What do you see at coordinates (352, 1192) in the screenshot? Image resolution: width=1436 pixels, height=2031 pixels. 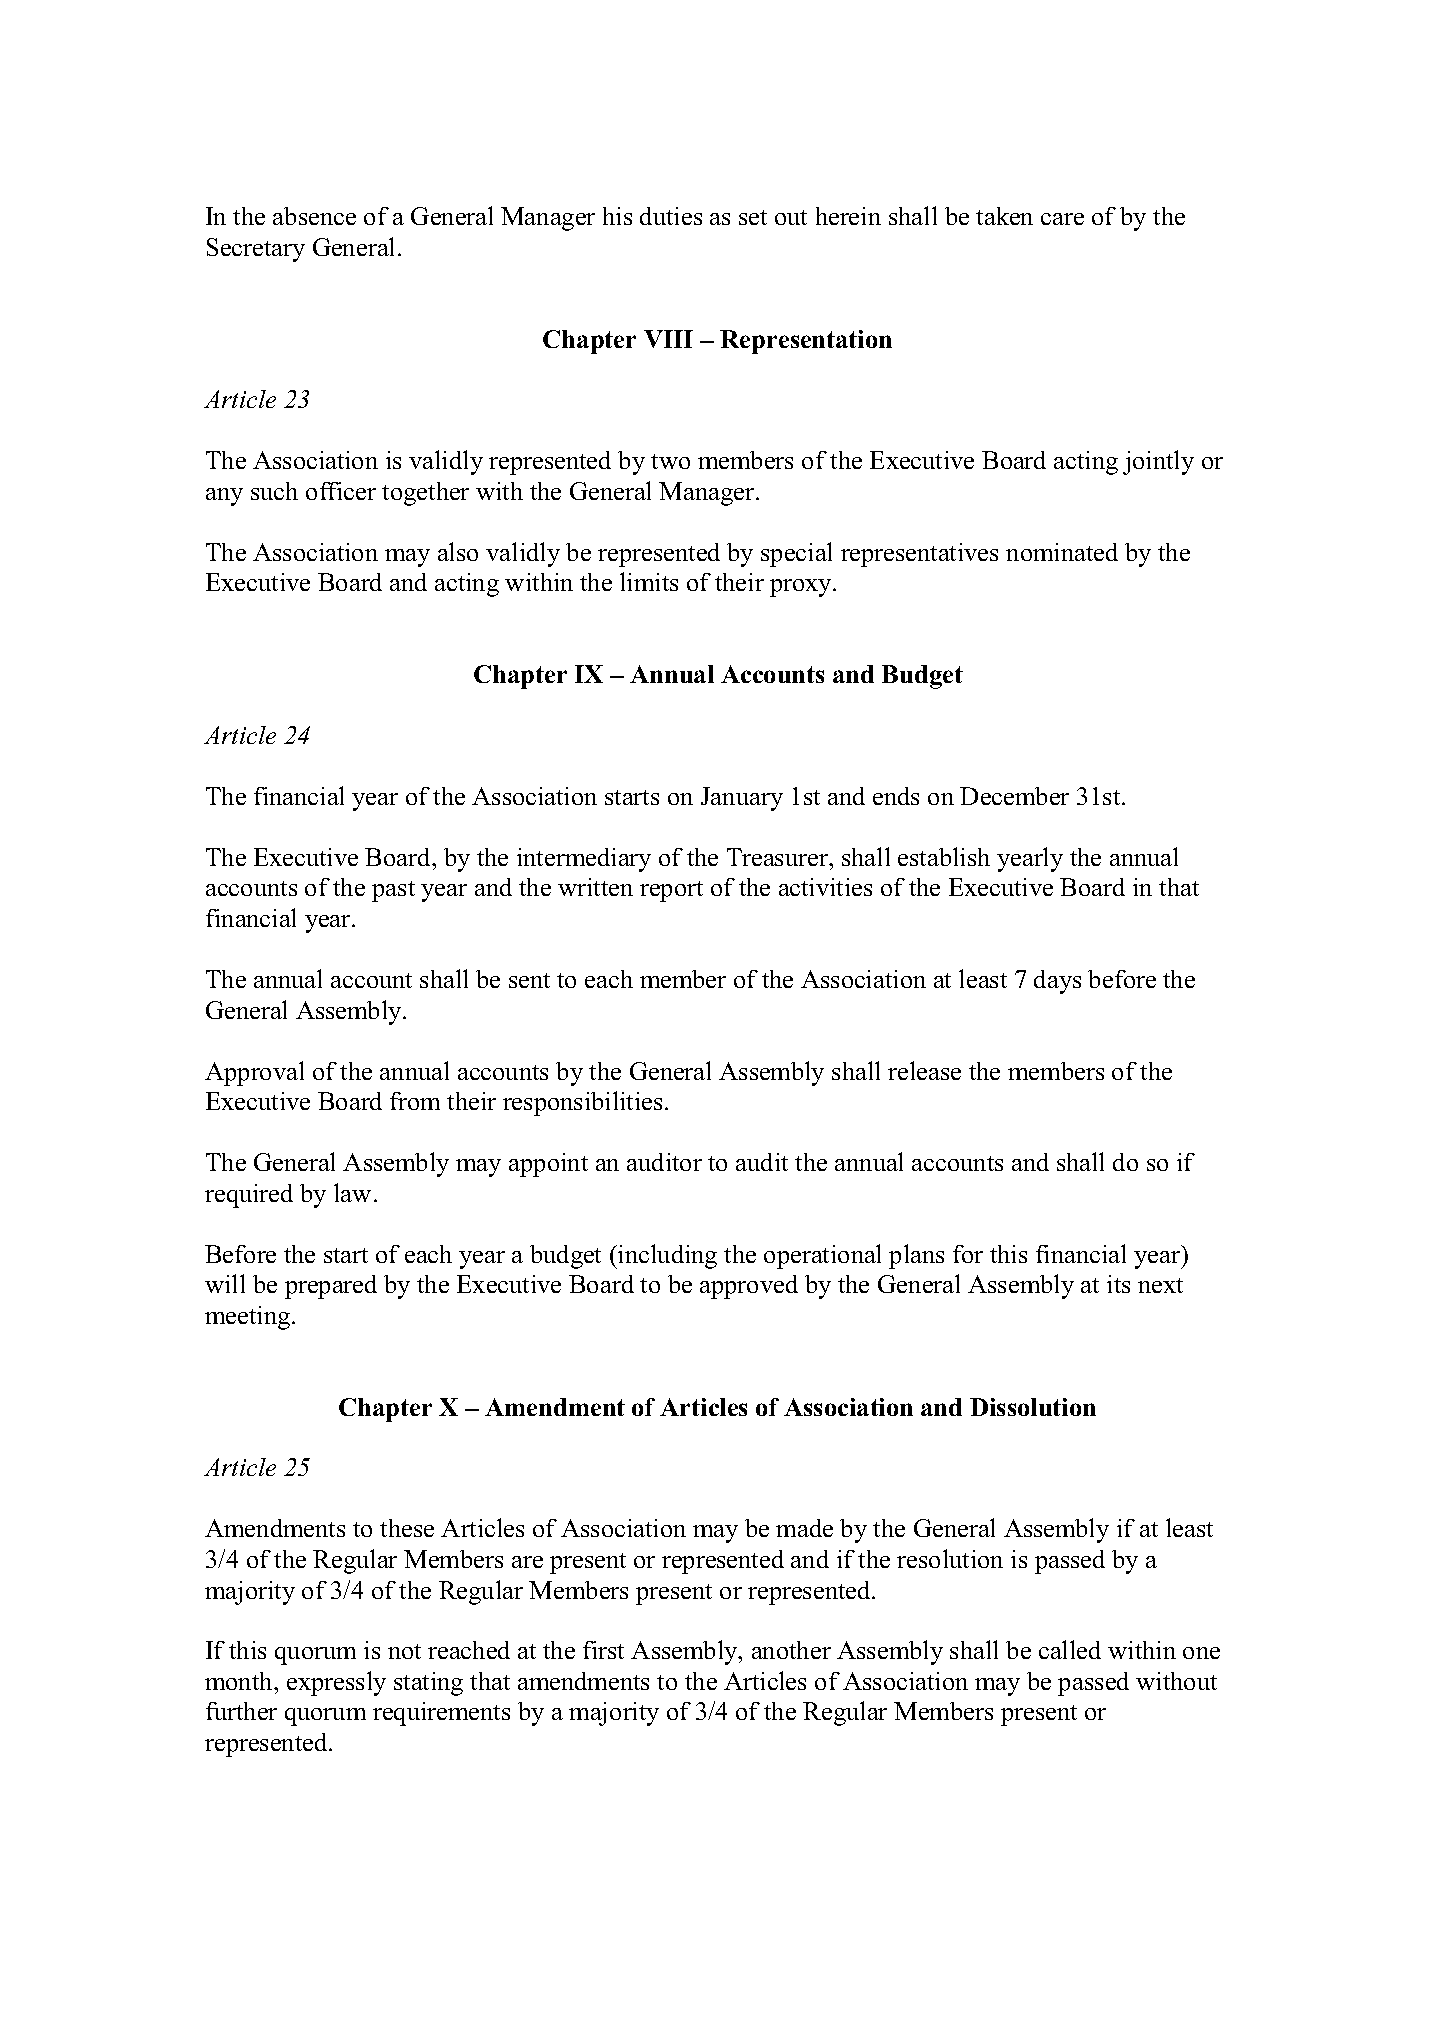 I see `law` at bounding box center [352, 1192].
